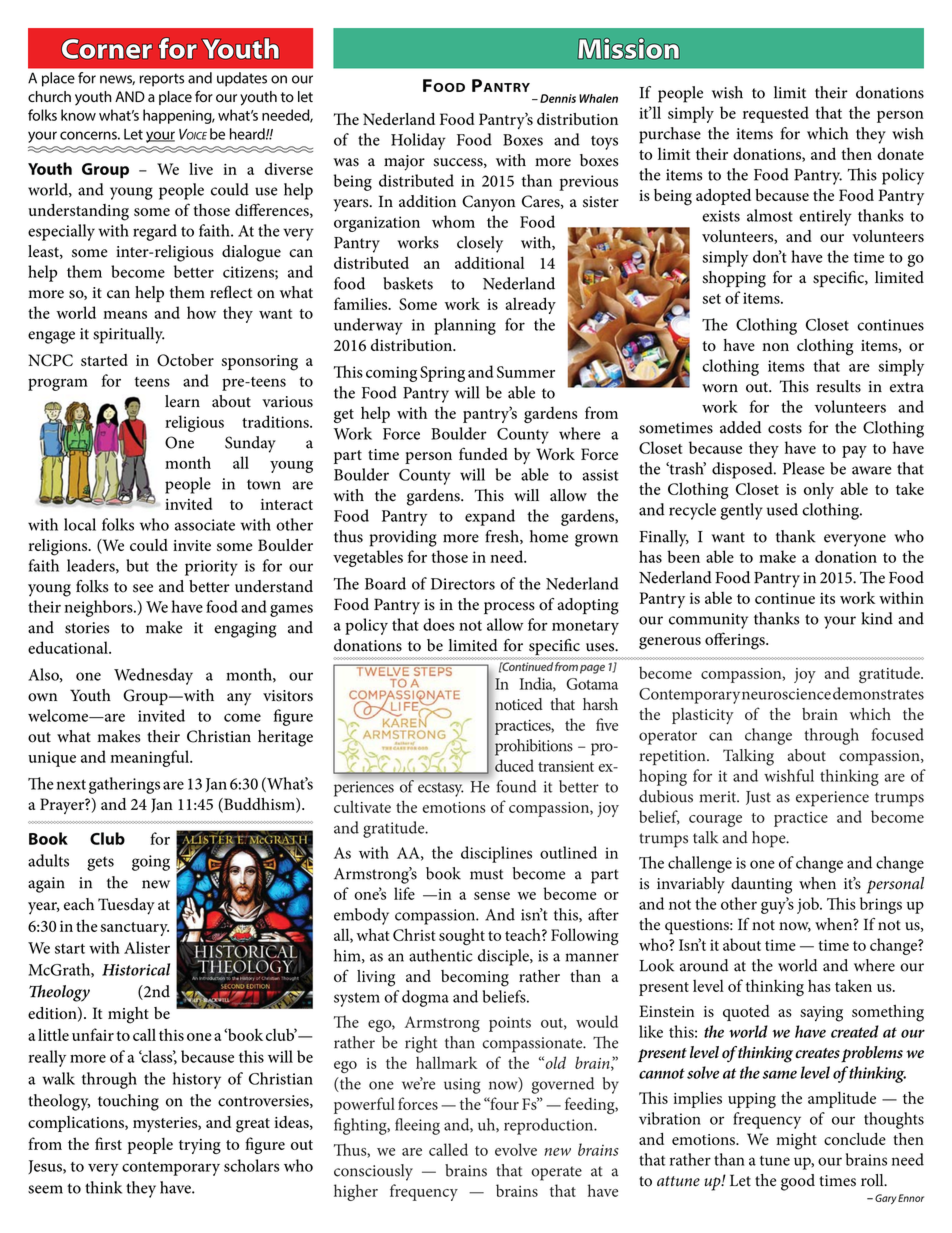 This document has height=1233, width=952. What do you see at coordinates (785, 428) in the document?
I see `costs` at bounding box center [785, 428].
